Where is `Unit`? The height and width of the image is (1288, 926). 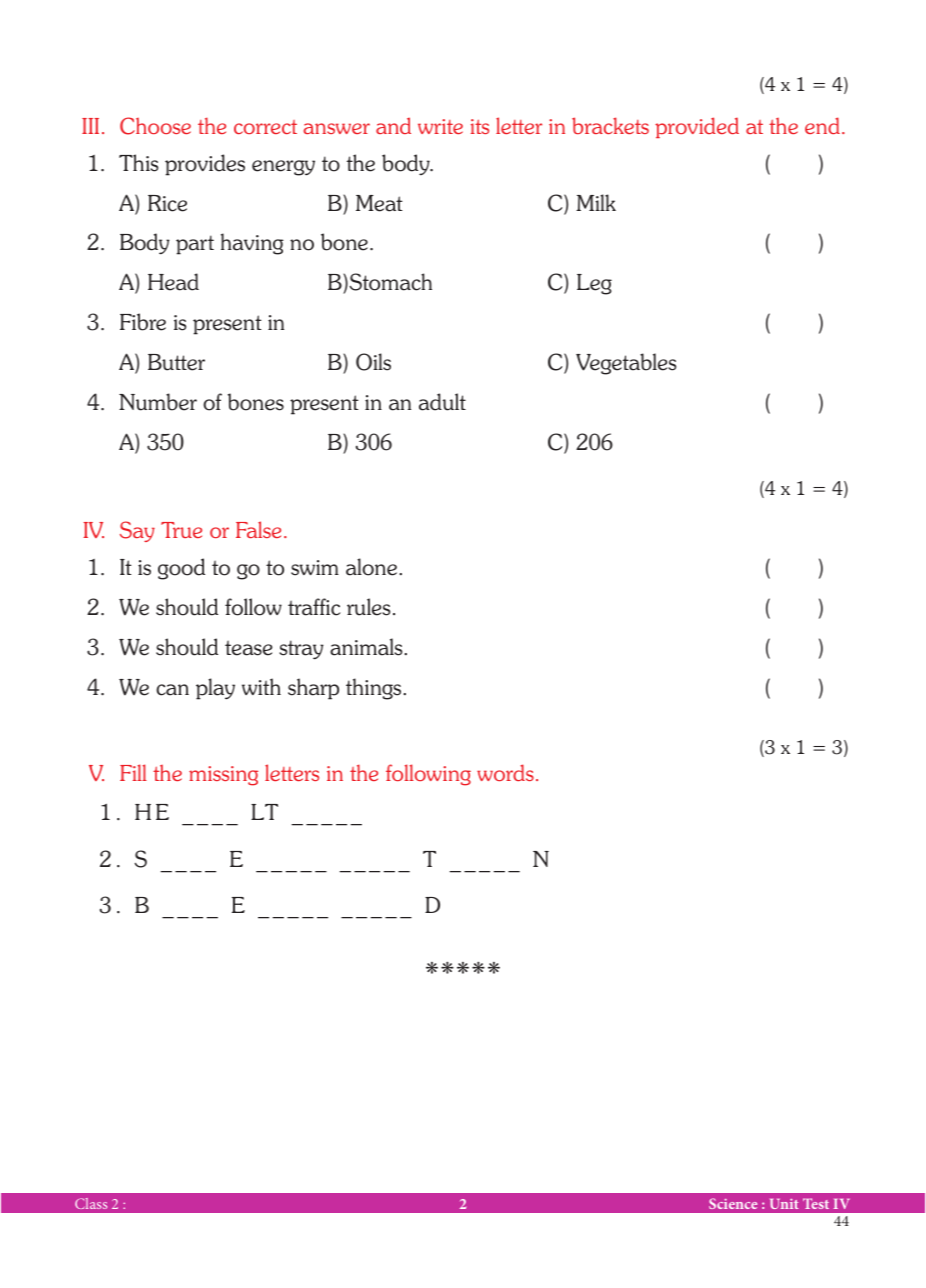 Unit is located at coordinates (784, 1204).
